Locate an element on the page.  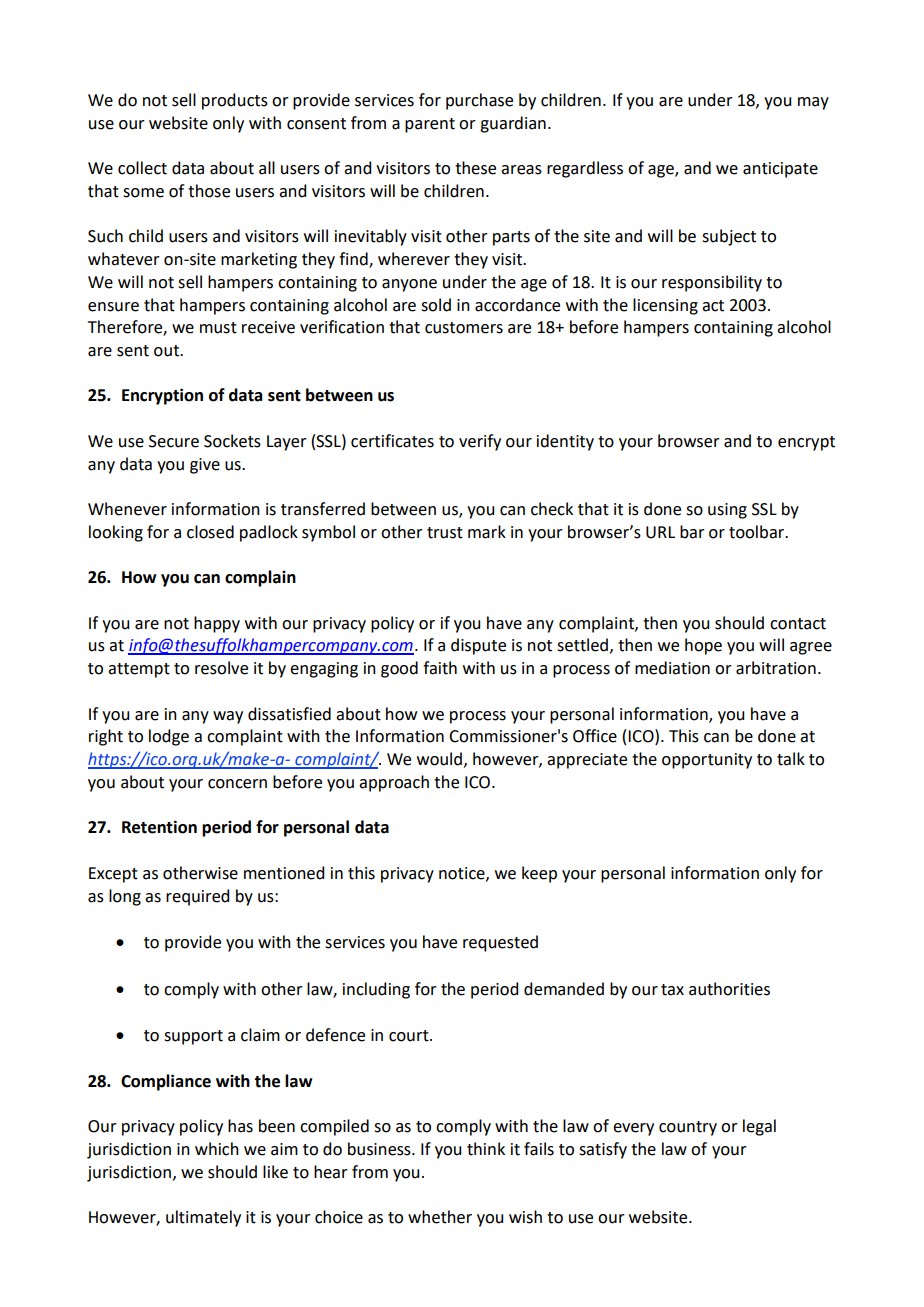
ultimately is located at coordinates (203, 1218).
